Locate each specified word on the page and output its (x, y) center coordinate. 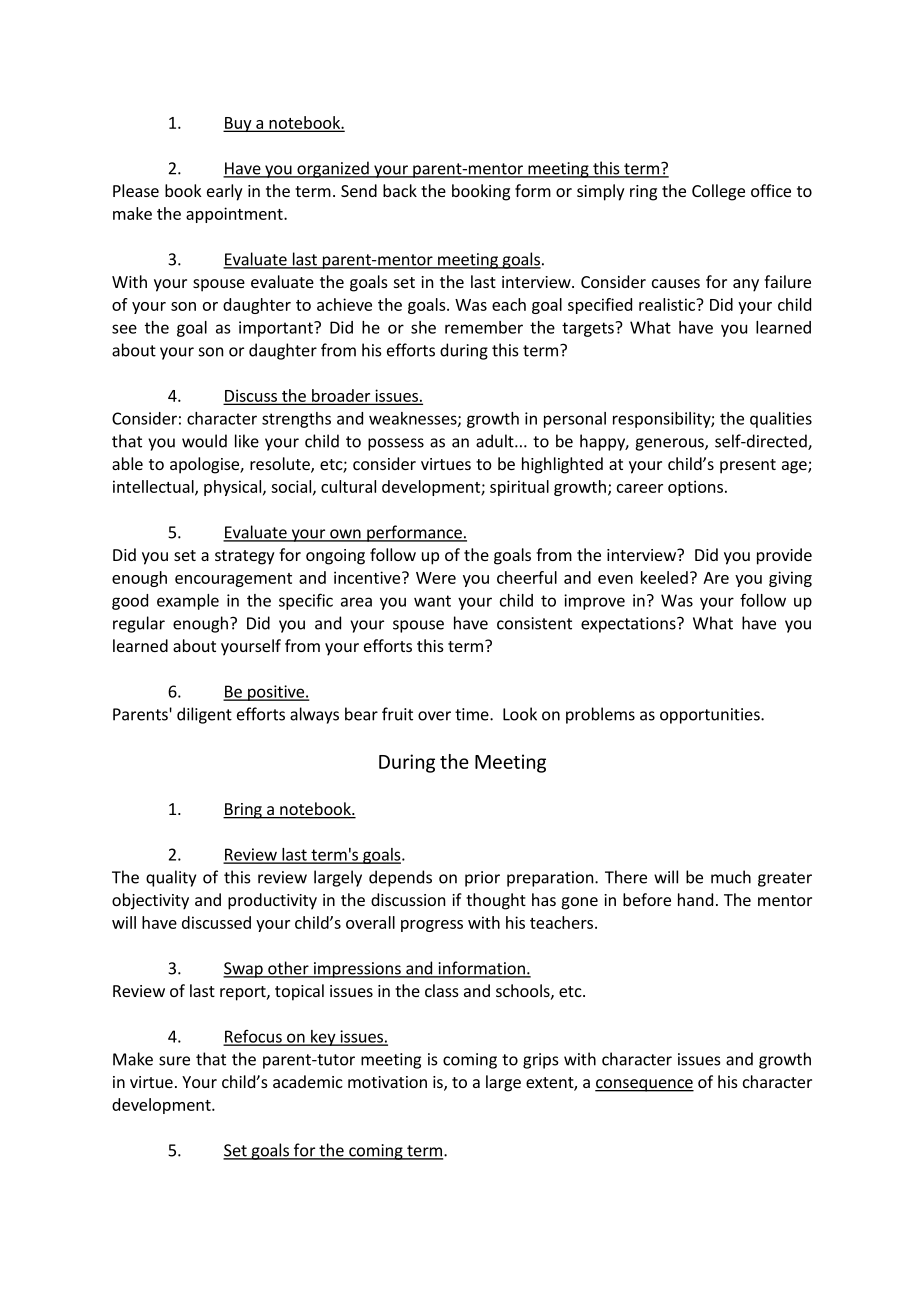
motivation (387, 1082)
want (432, 601)
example (188, 602)
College (718, 192)
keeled (664, 577)
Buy (238, 124)
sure (174, 1061)
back (400, 190)
